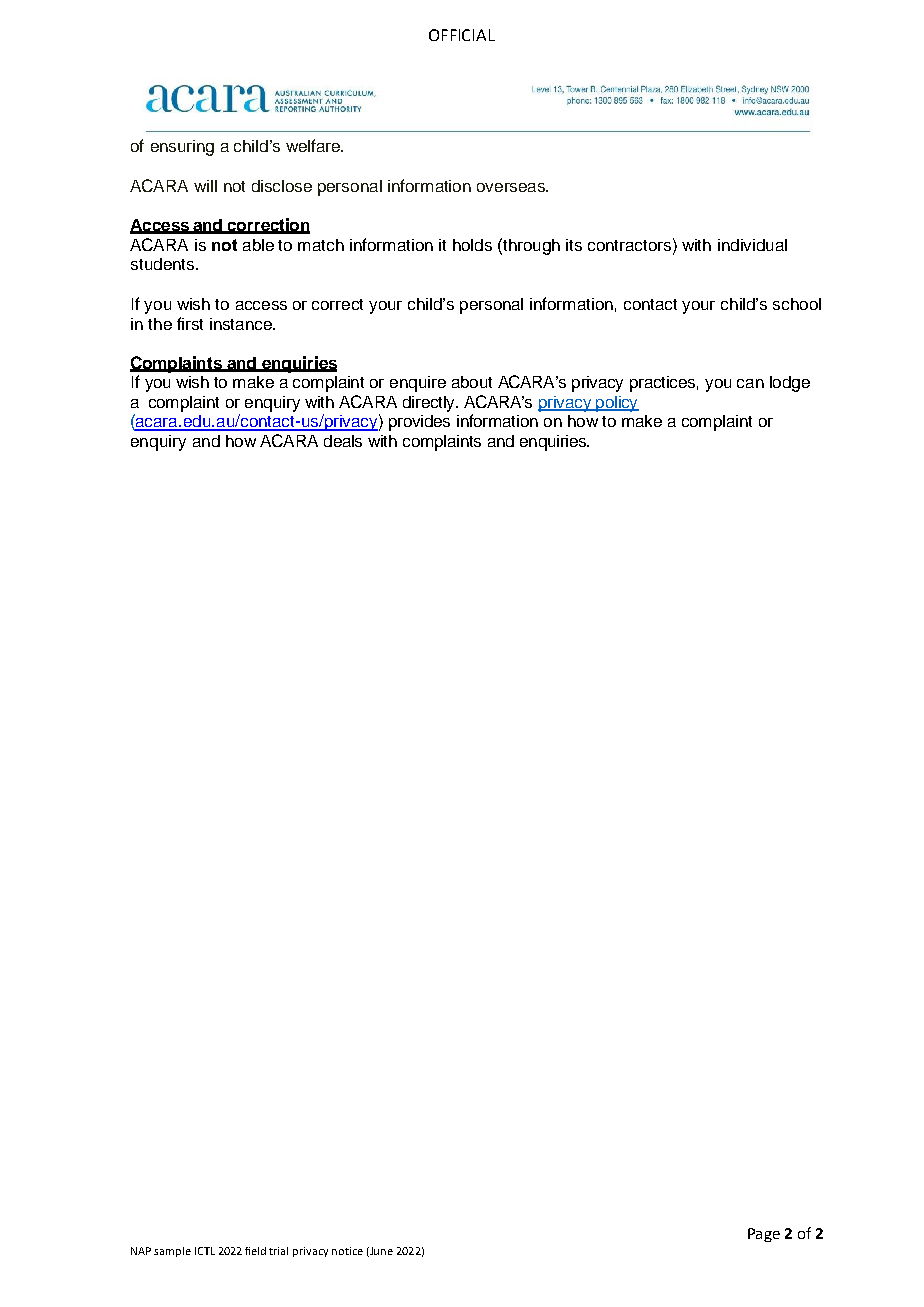 The width and height of the image is (924, 1307). What do you see at coordinates (764, 1235) in the image?
I see `Page` at bounding box center [764, 1235].
